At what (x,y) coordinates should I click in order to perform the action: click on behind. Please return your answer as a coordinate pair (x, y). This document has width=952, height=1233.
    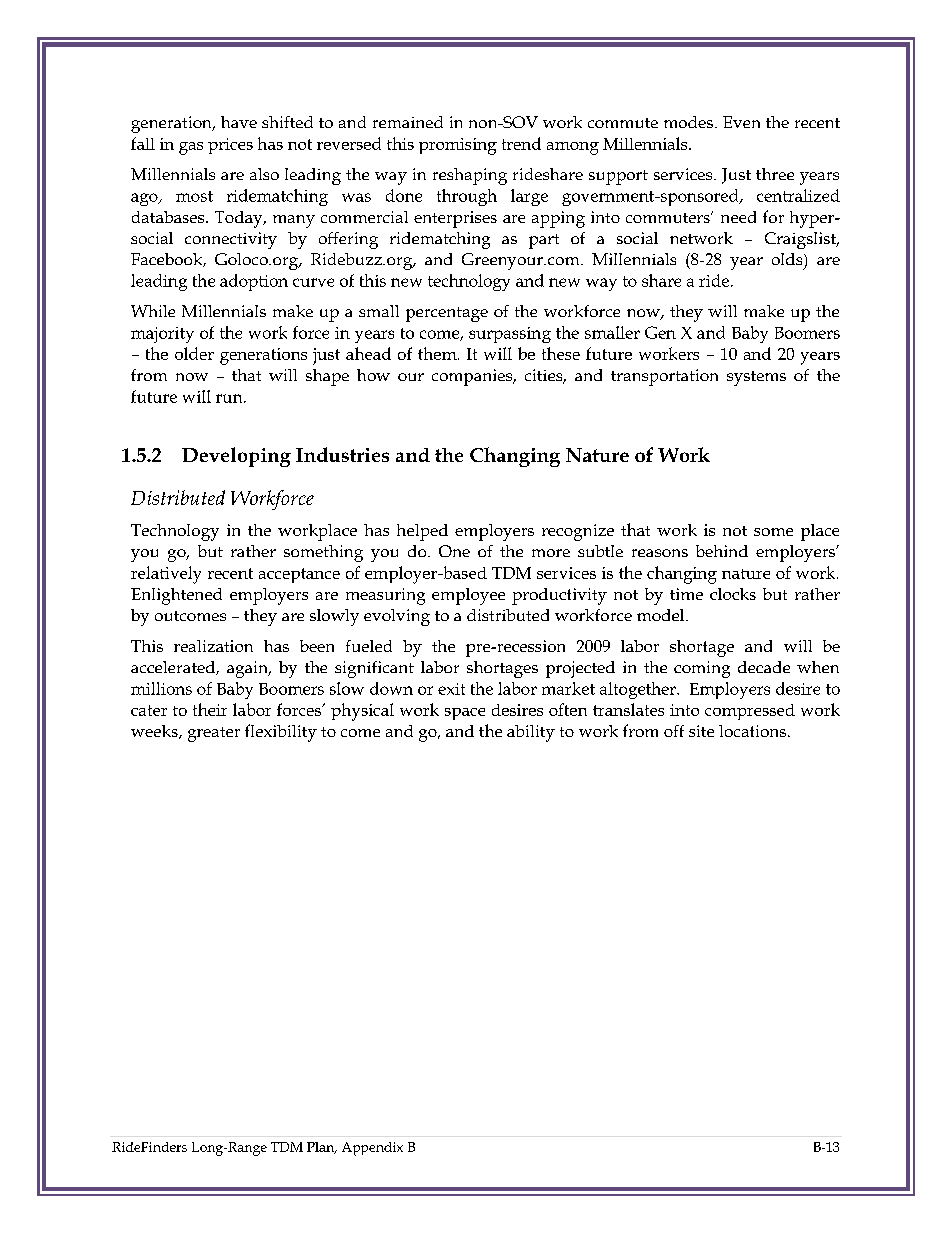
    Looking at the image, I should click on (722, 551).
